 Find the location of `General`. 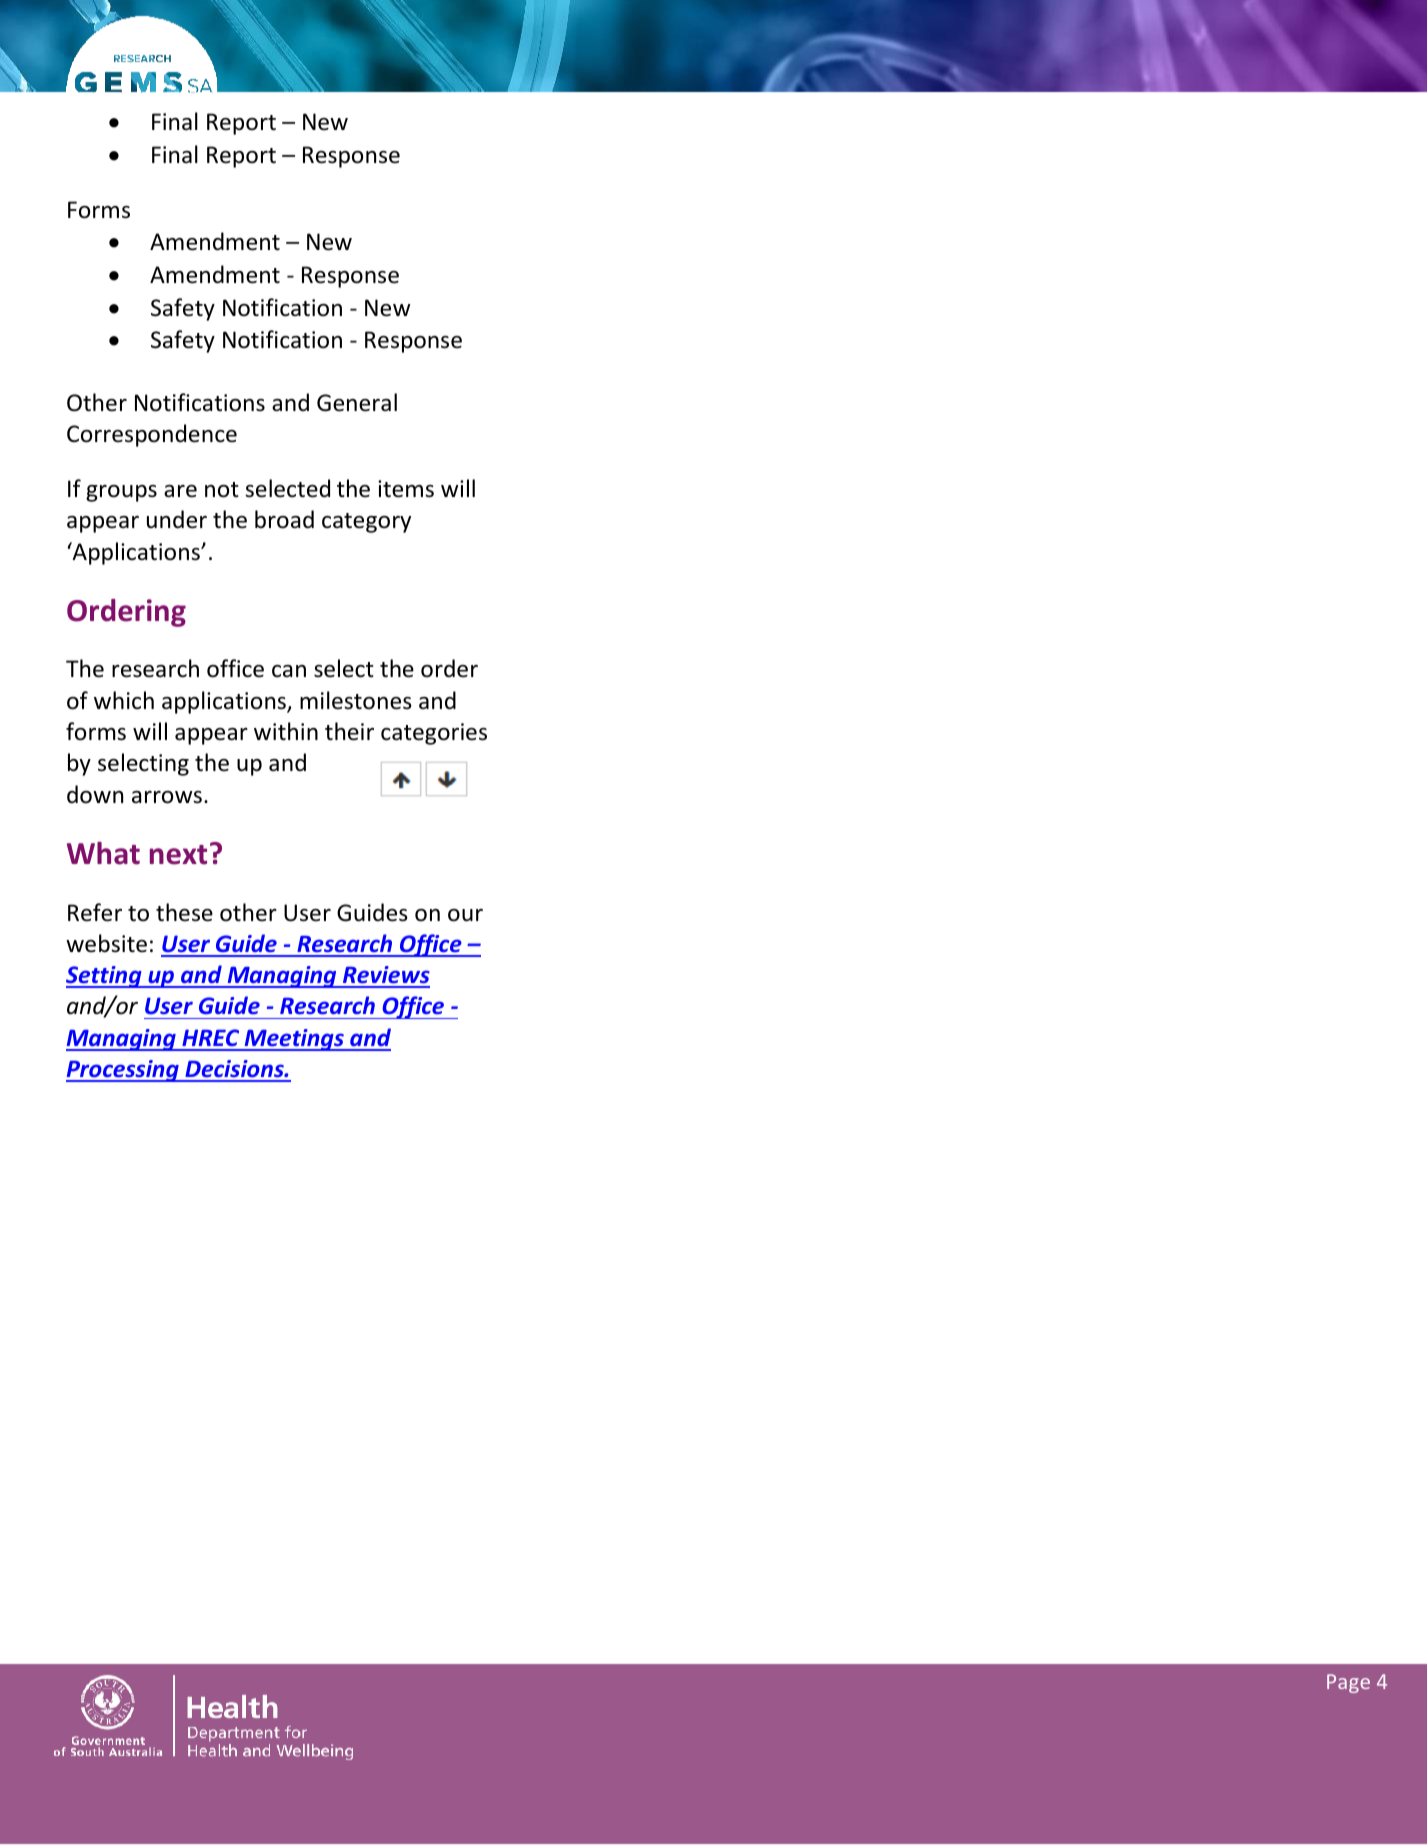

General is located at coordinates (357, 402).
